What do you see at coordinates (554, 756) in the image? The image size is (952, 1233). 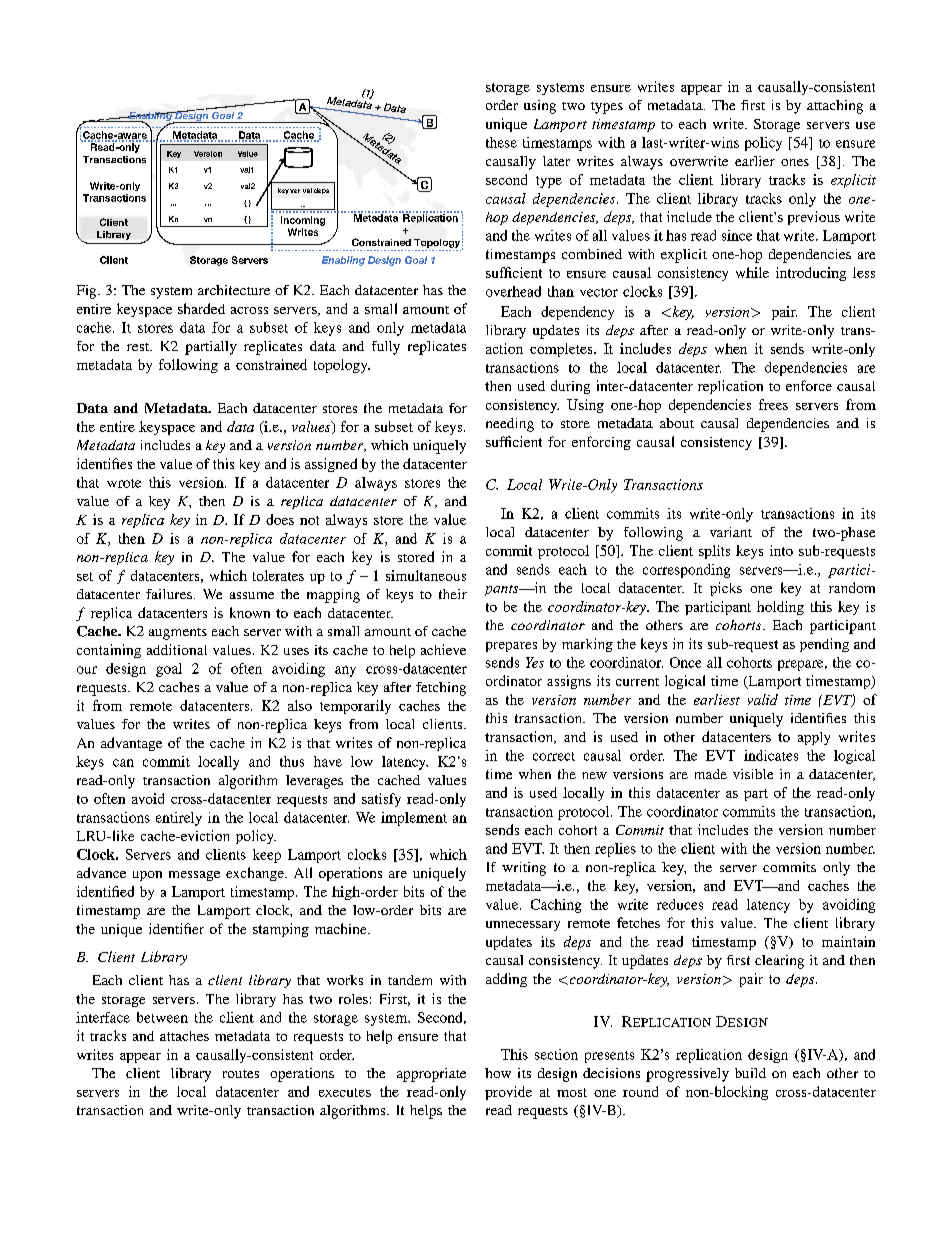 I see `correct` at bounding box center [554, 756].
